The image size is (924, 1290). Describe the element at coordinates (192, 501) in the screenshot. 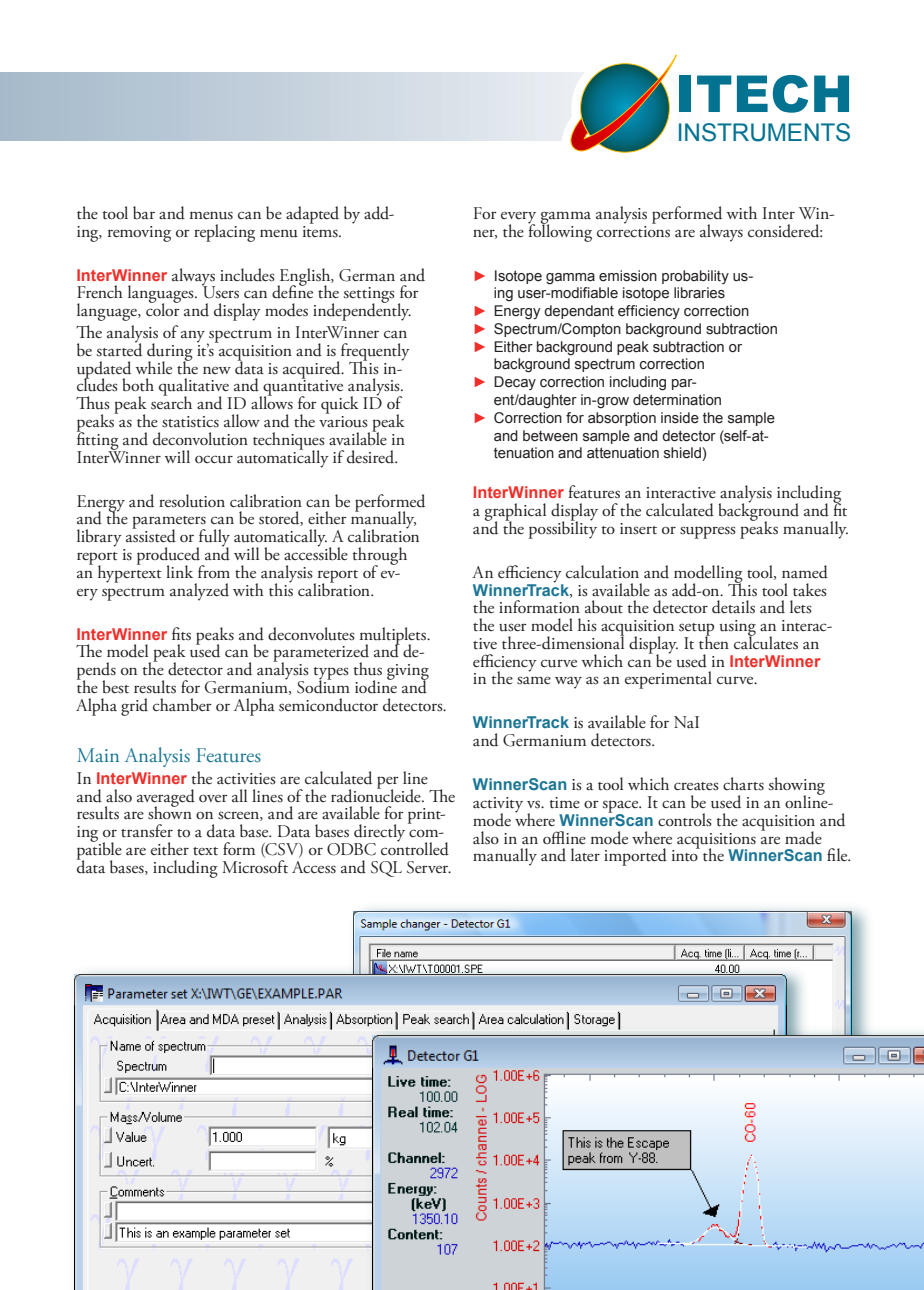

I see `resolution` at that location.
